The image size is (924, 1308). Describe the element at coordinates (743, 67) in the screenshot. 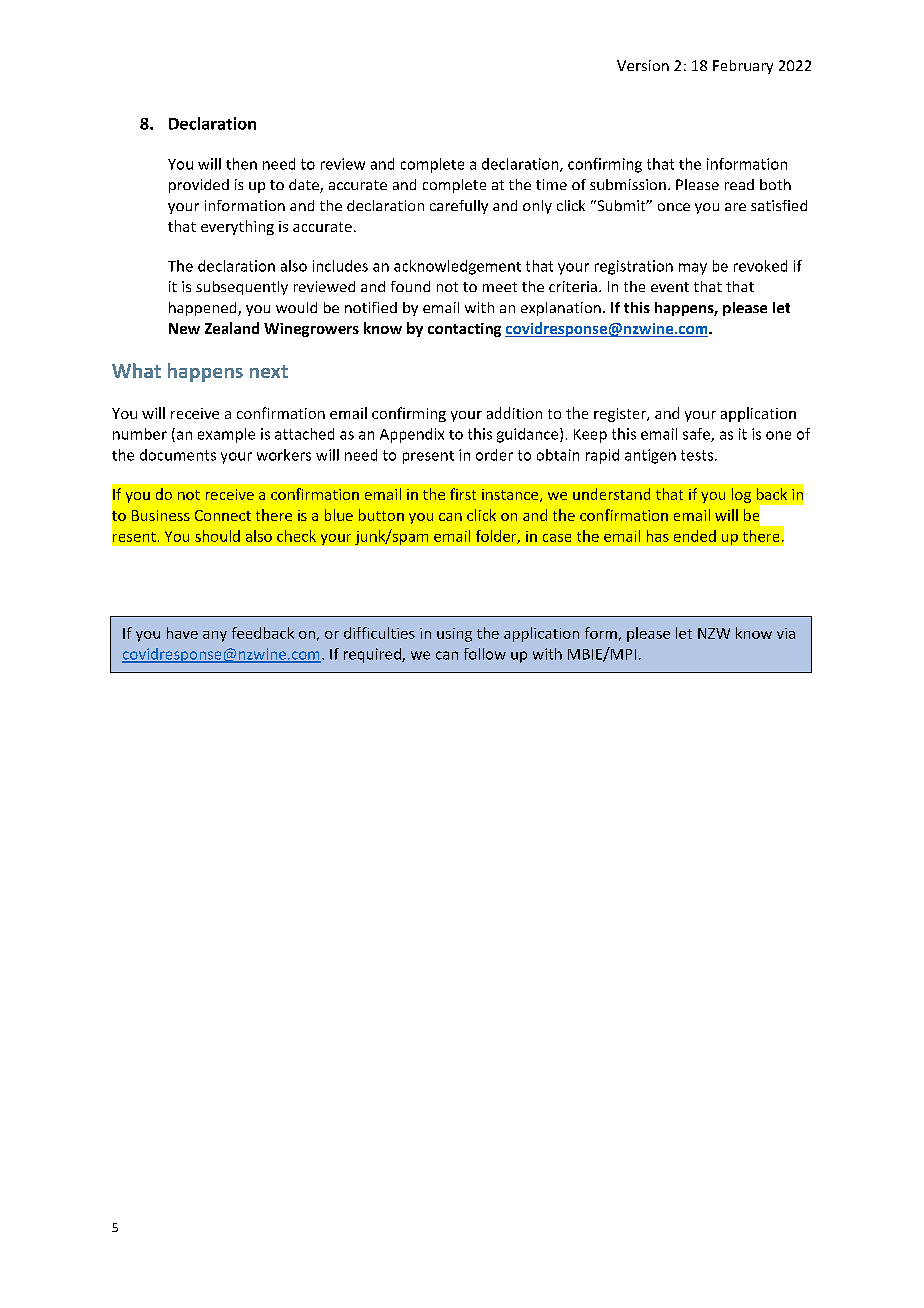

I see `February` at that location.
